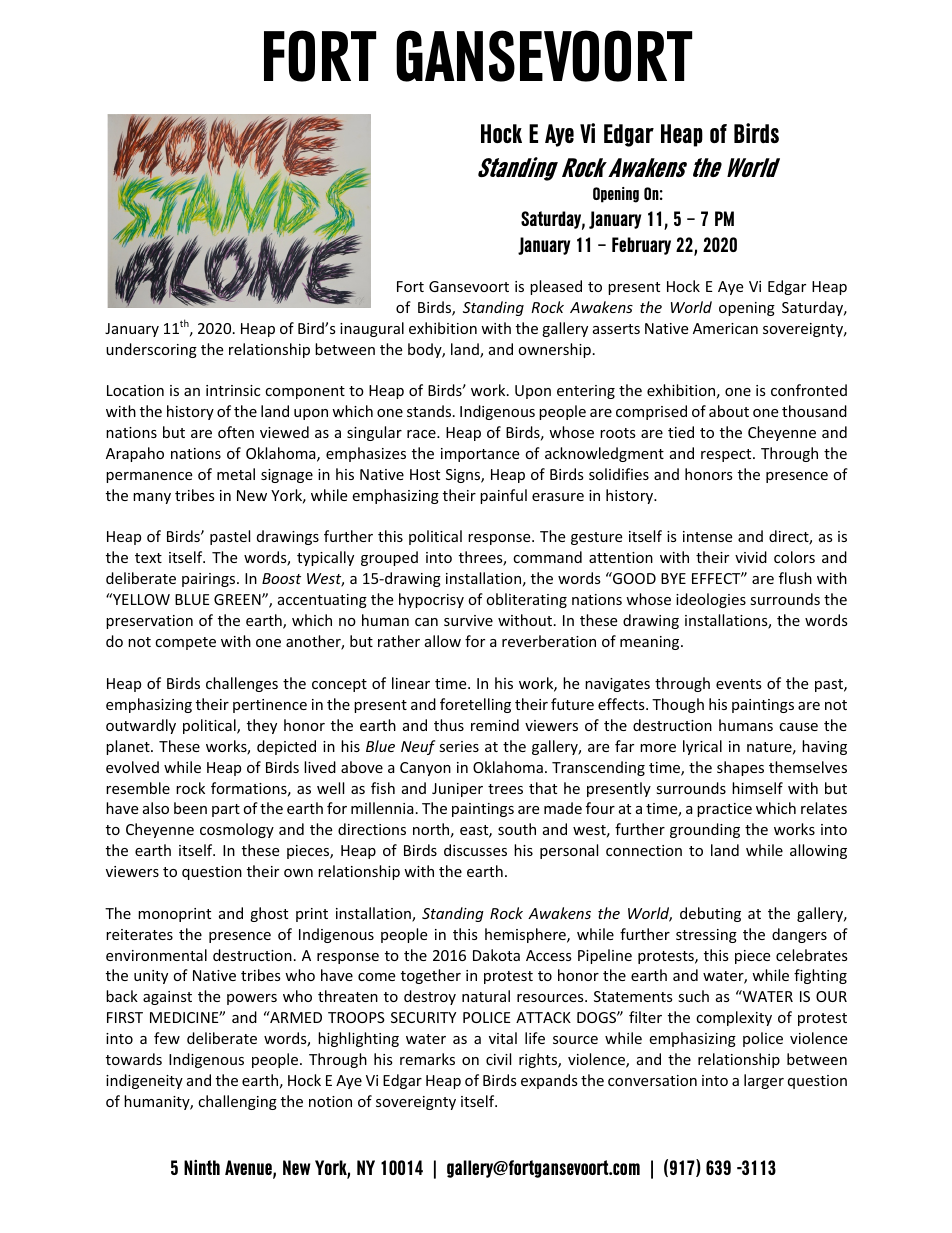  What do you see at coordinates (757, 788) in the document?
I see `himself` at bounding box center [757, 788].
